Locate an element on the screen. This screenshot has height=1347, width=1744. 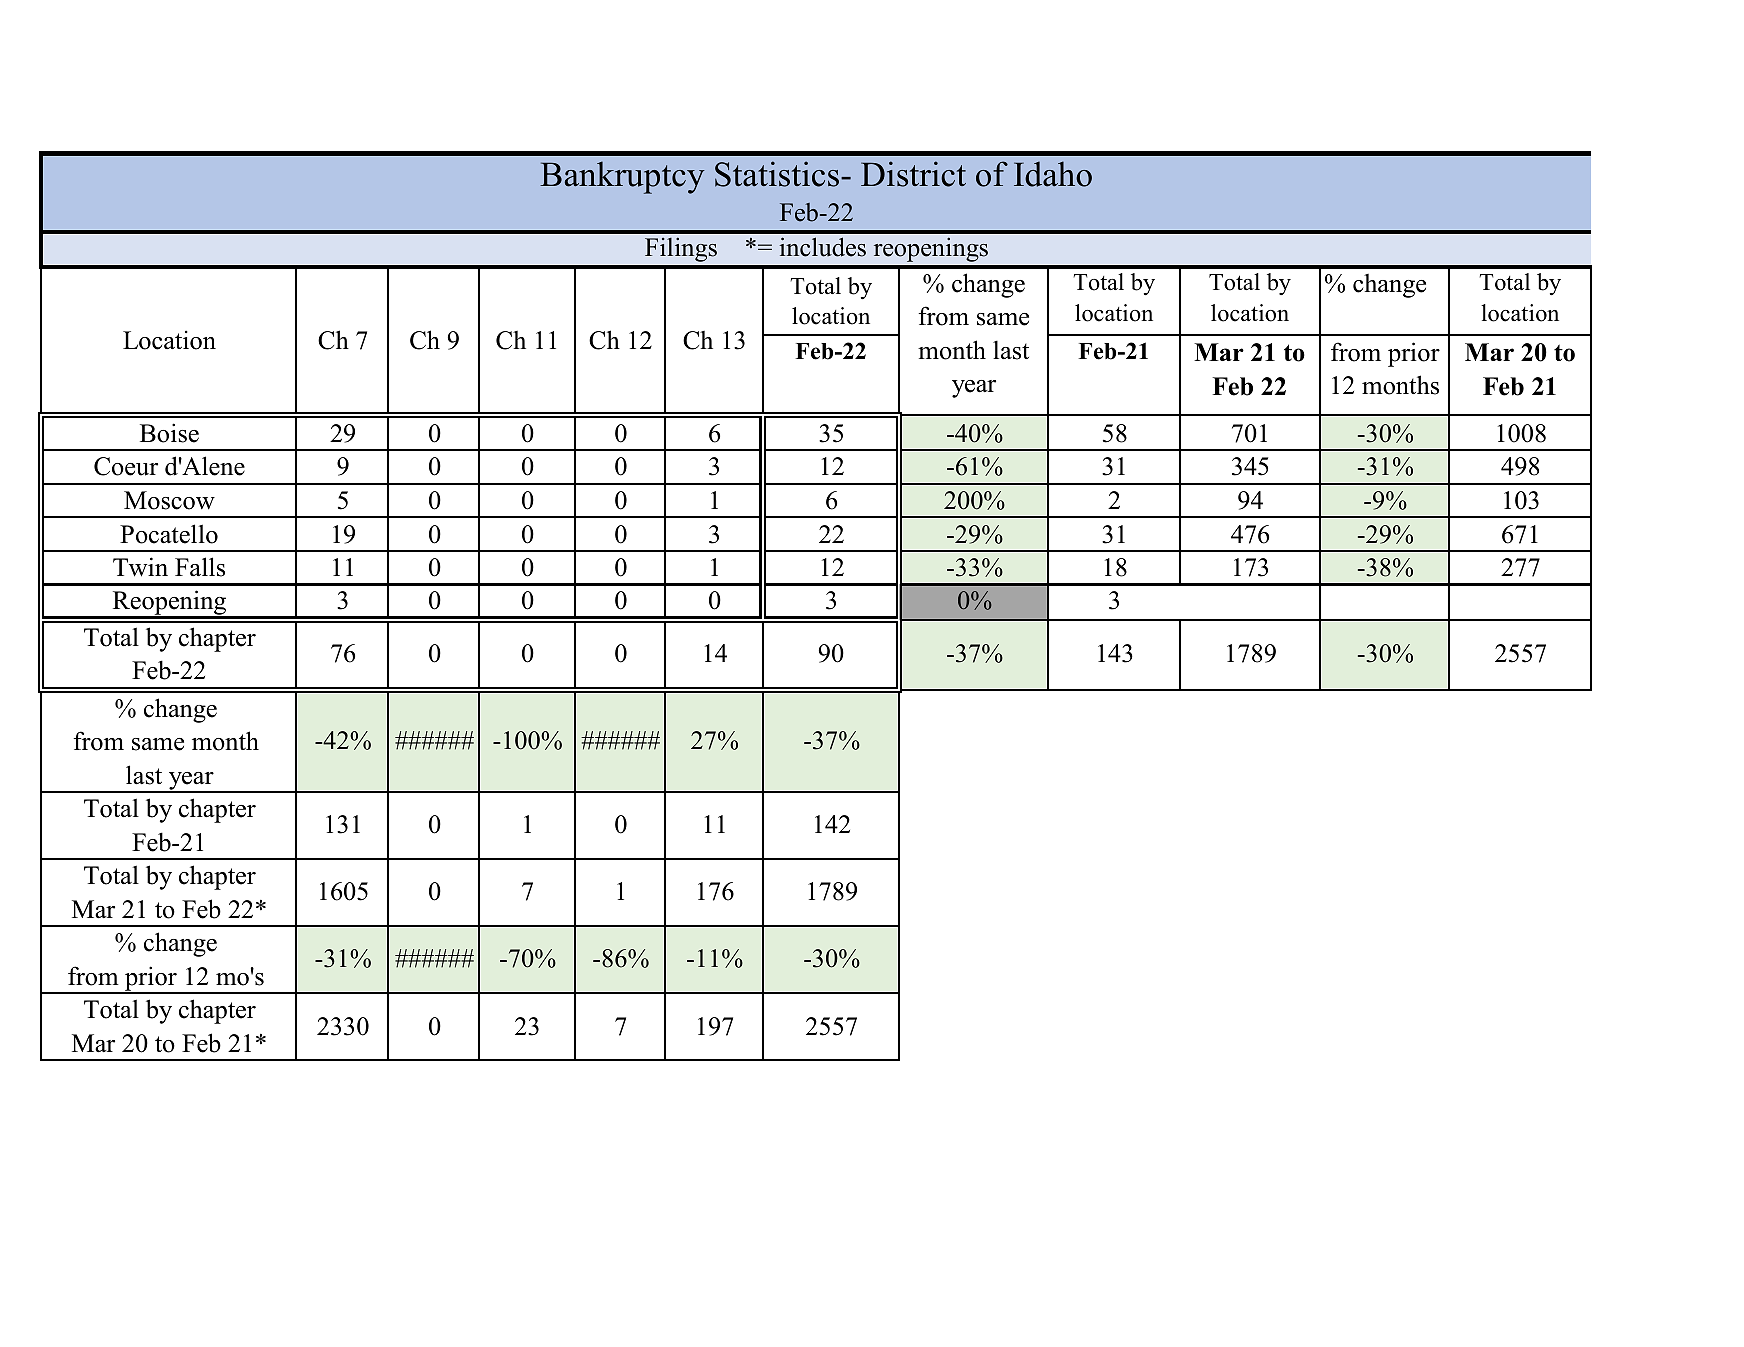
Boise is located at coordinates (169, 433).
